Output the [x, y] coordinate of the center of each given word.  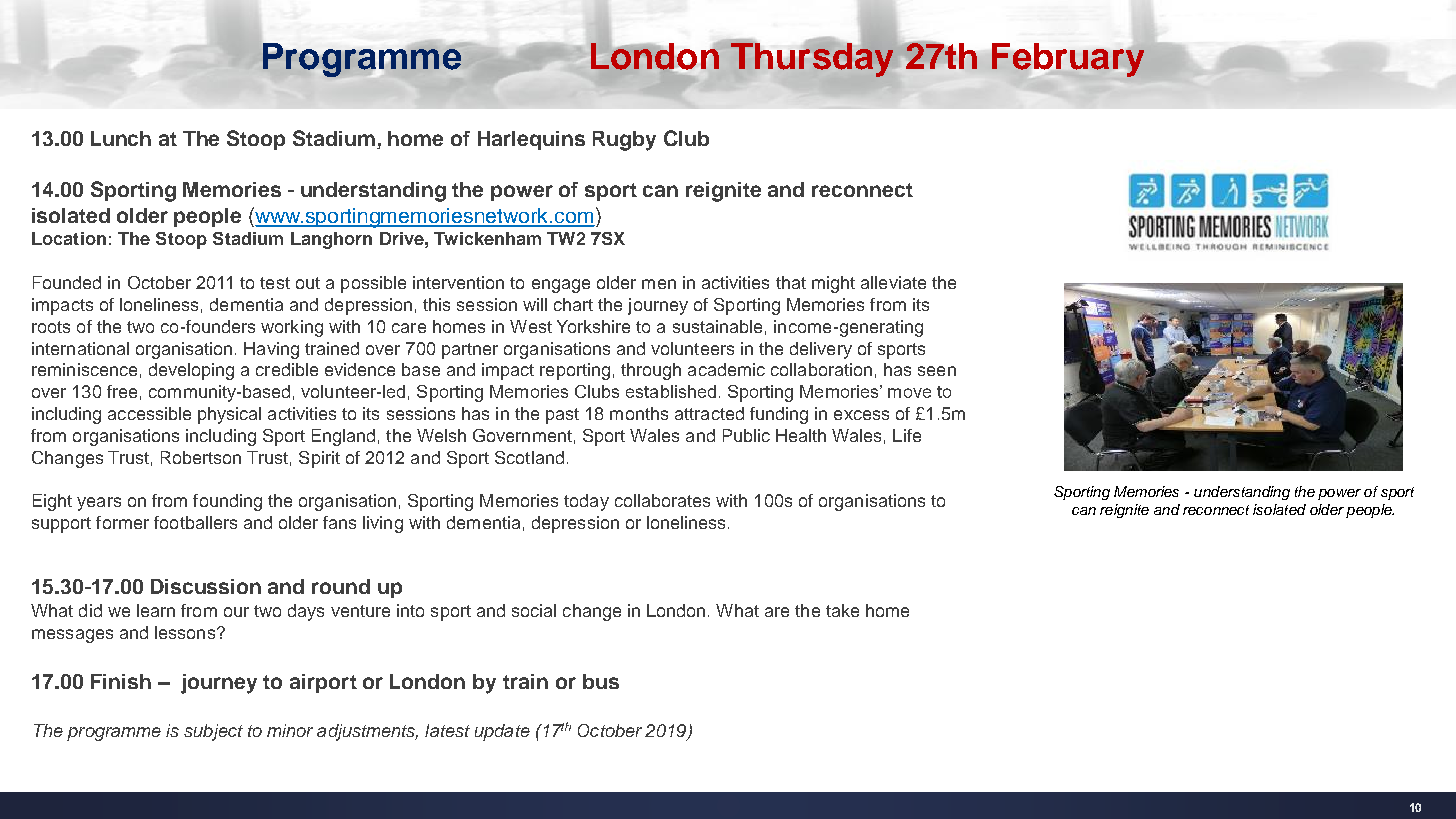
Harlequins [531, 140]
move [909, 393]
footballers [195, 522]
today [586, 502]
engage [561, 286]
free [122, 391]
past [562, 416]
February [1068, 60]
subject [213, 732]
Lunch [121, 138]
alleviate [893, 282]
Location [69, 238]
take [842, 610]
